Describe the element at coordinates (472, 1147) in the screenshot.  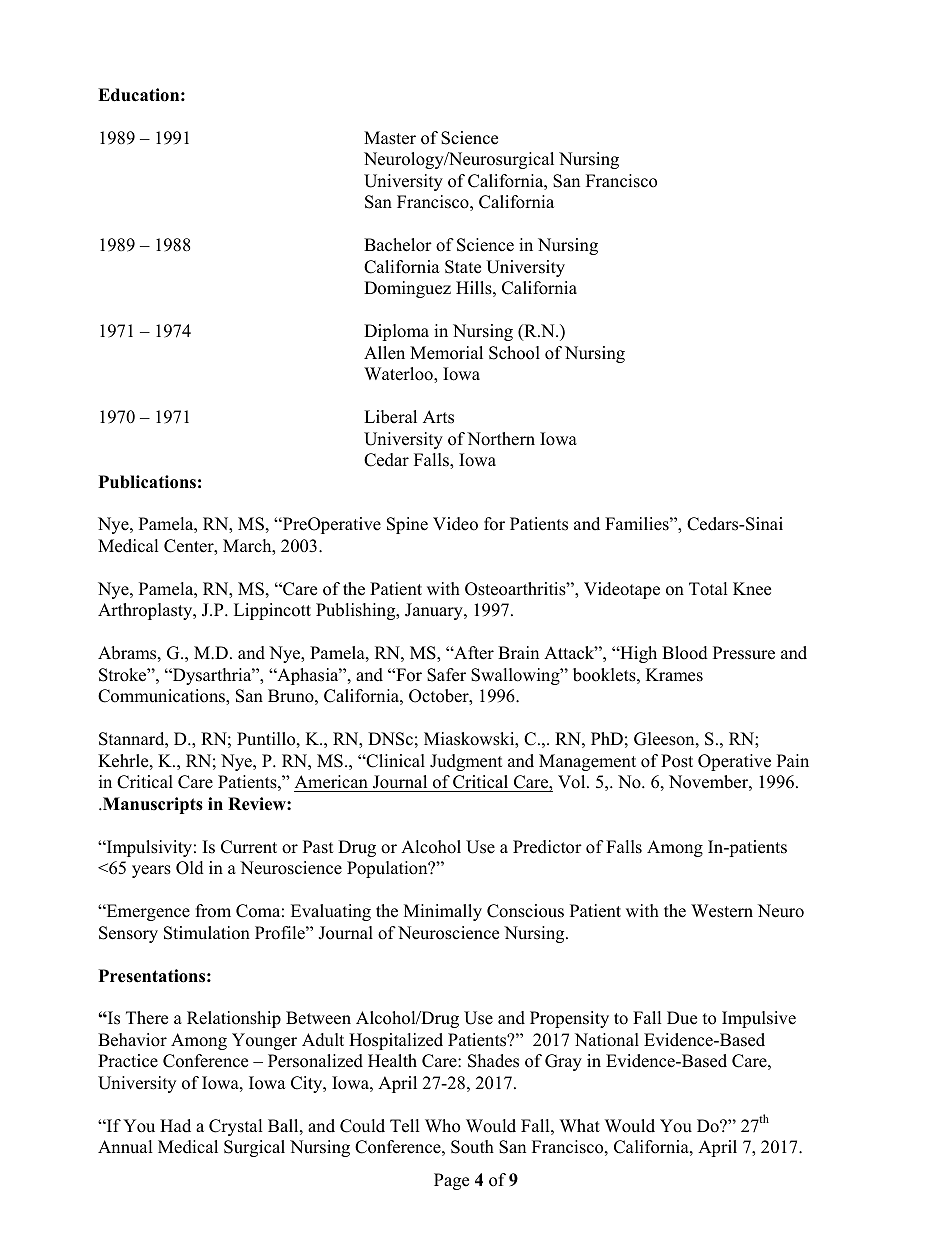
I see `South` at that location.
